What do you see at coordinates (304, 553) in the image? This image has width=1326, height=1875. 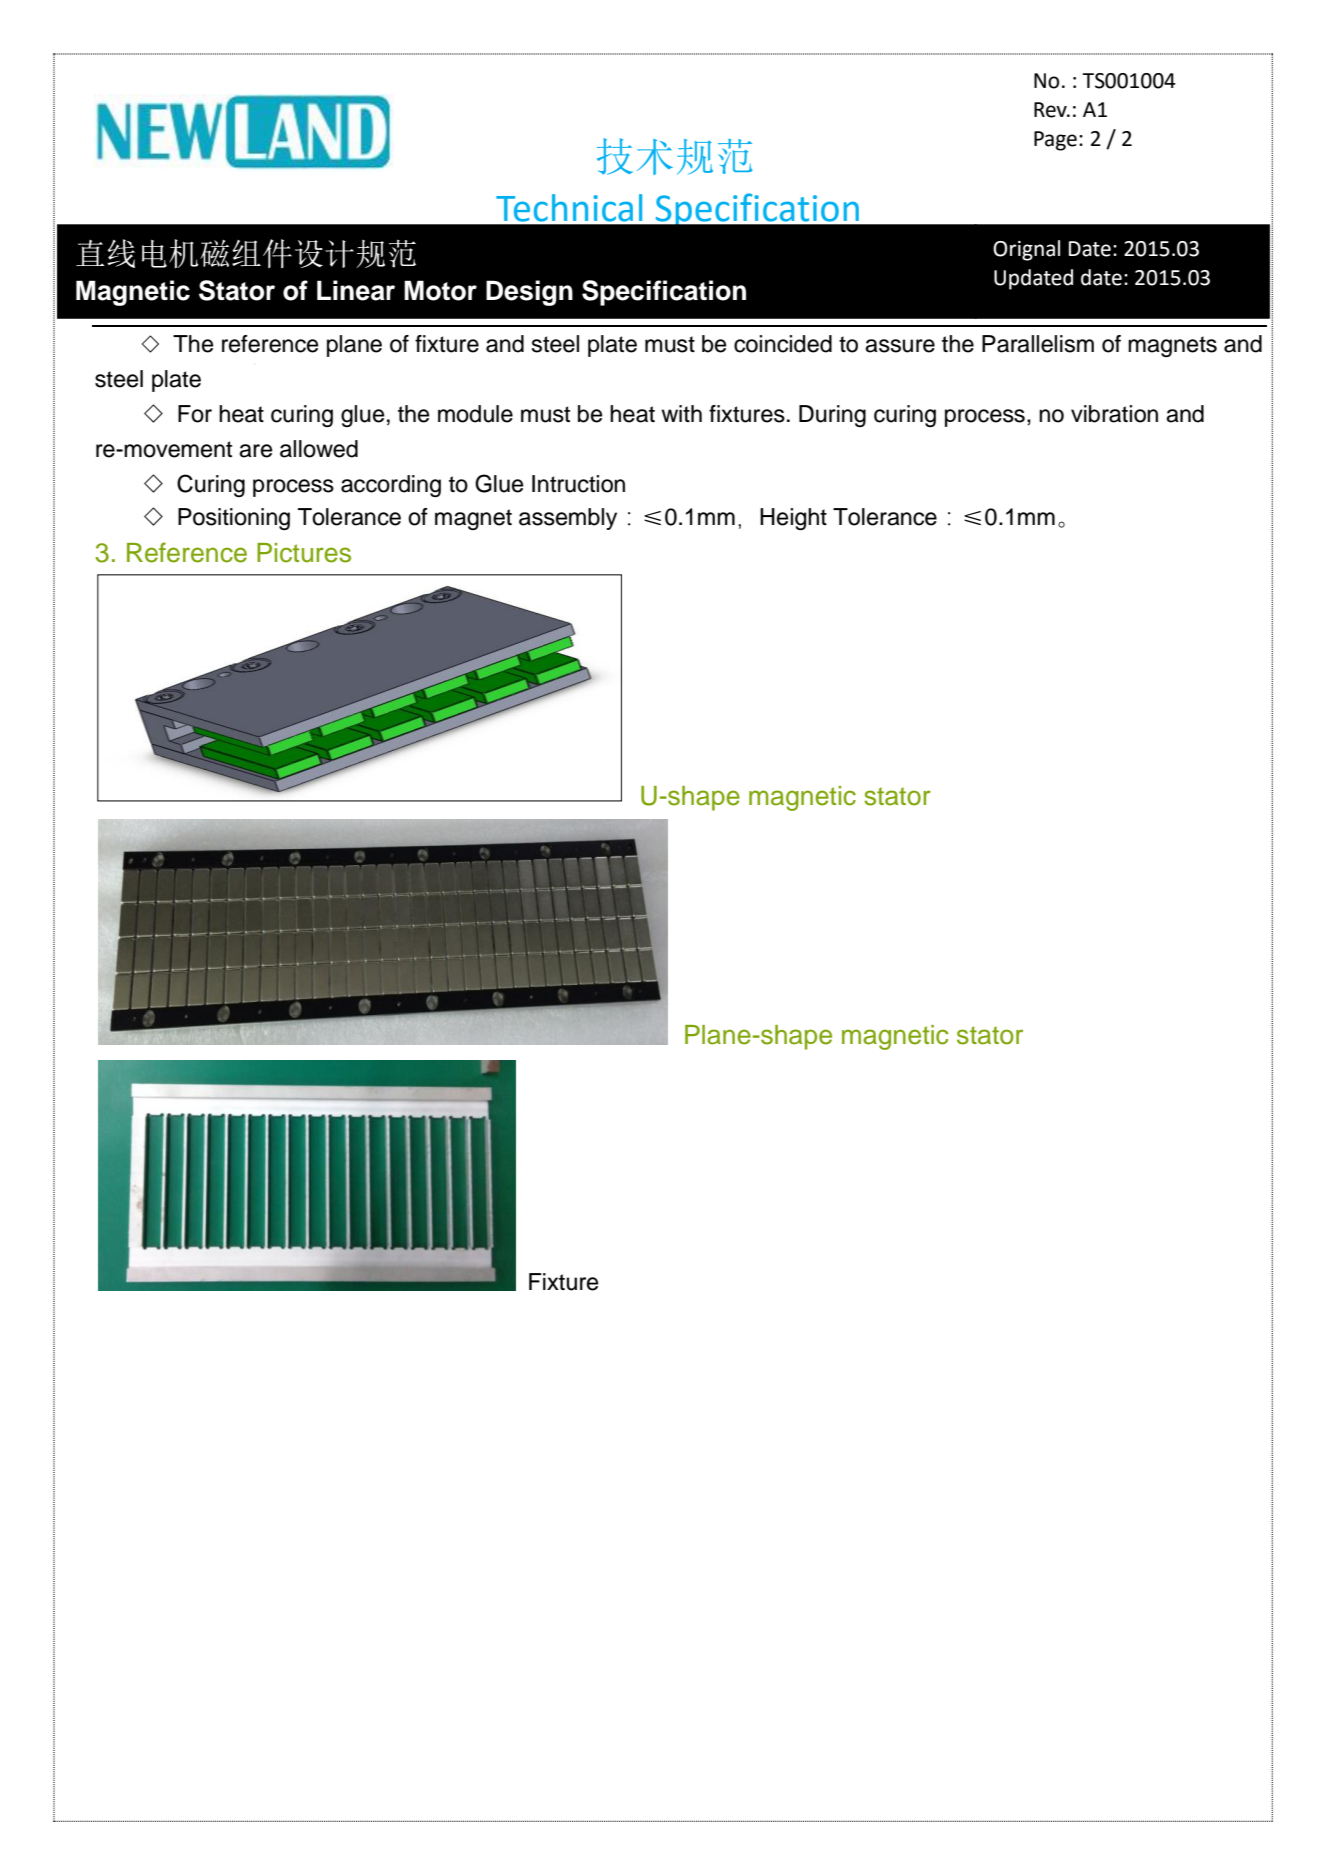 I see `Pictures` at bounding box center [304, 553].
